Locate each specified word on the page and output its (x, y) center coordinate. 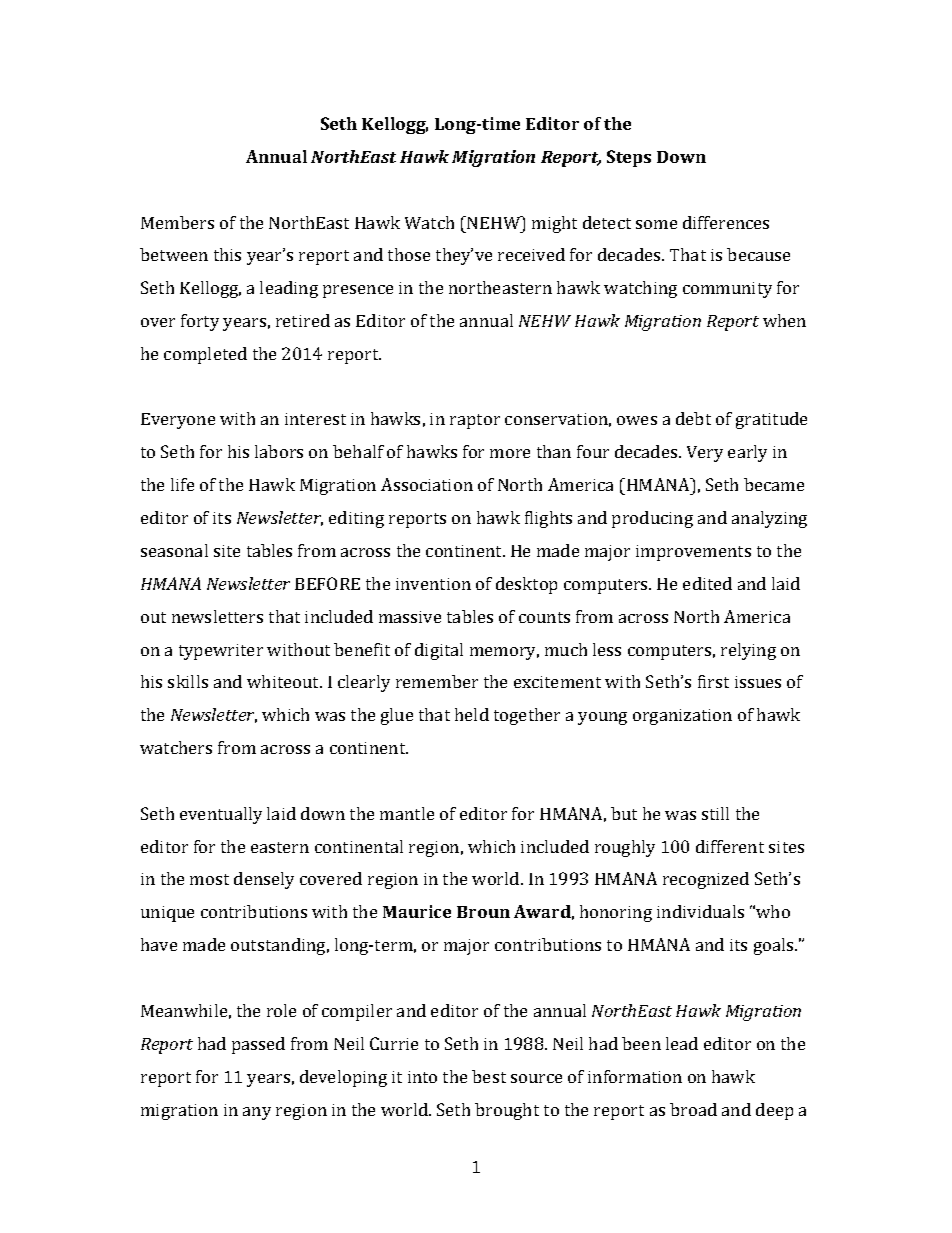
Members (177, 222)
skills (188, 681)
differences (726, 222)
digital (439, 651)
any (257, 1113)
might (554, 224)
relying (748, 651)
